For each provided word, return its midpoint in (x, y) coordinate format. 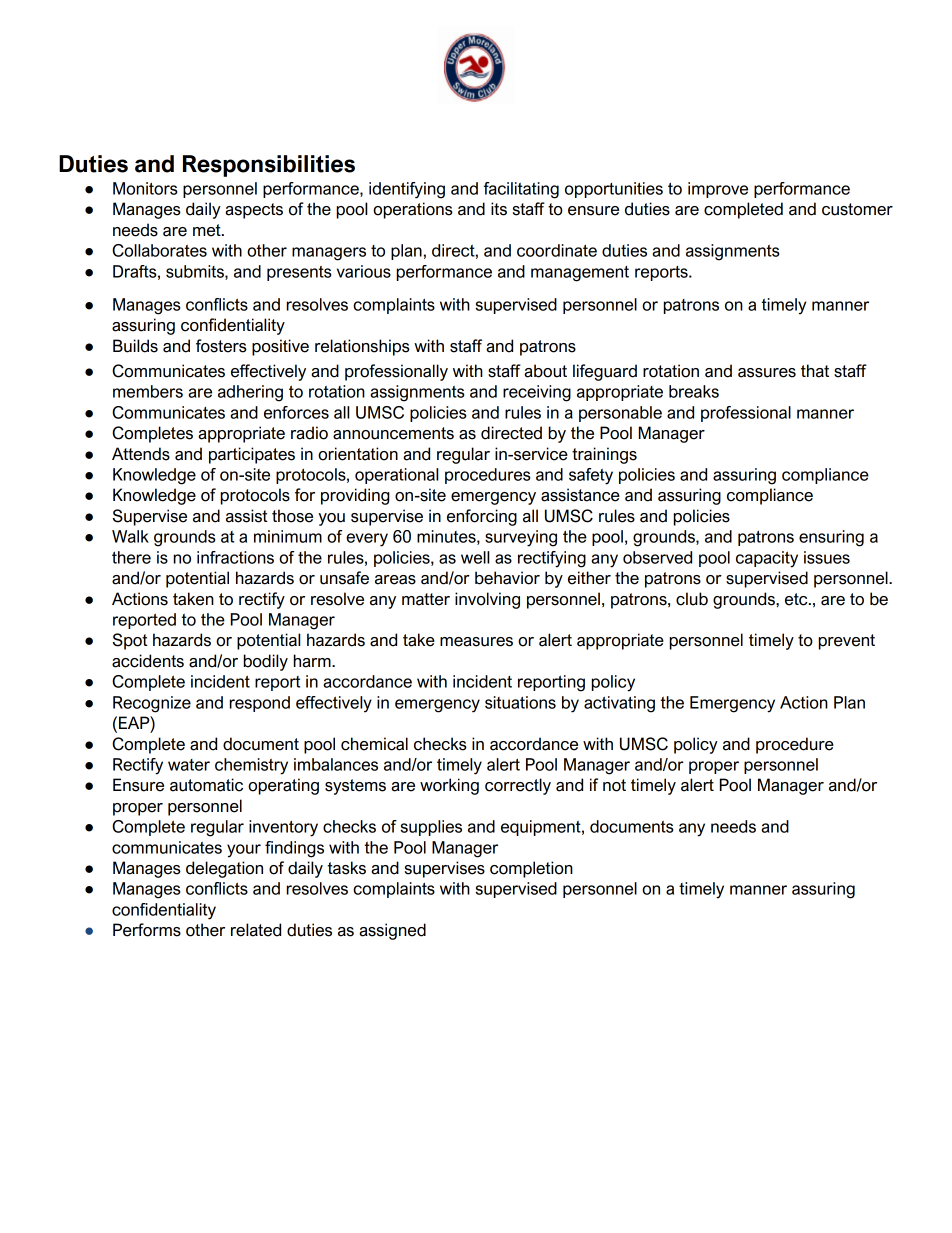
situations (520, 702)
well (475, 557)
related (256, 930)
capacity (767, 559)
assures (767, 373)
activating (619, 704)
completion (531, 869)
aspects (254, 211)
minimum (288, 536)
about (545, 371)
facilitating (521, 190)
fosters (221, 346)
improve (718, 190)
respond (259, 704)
